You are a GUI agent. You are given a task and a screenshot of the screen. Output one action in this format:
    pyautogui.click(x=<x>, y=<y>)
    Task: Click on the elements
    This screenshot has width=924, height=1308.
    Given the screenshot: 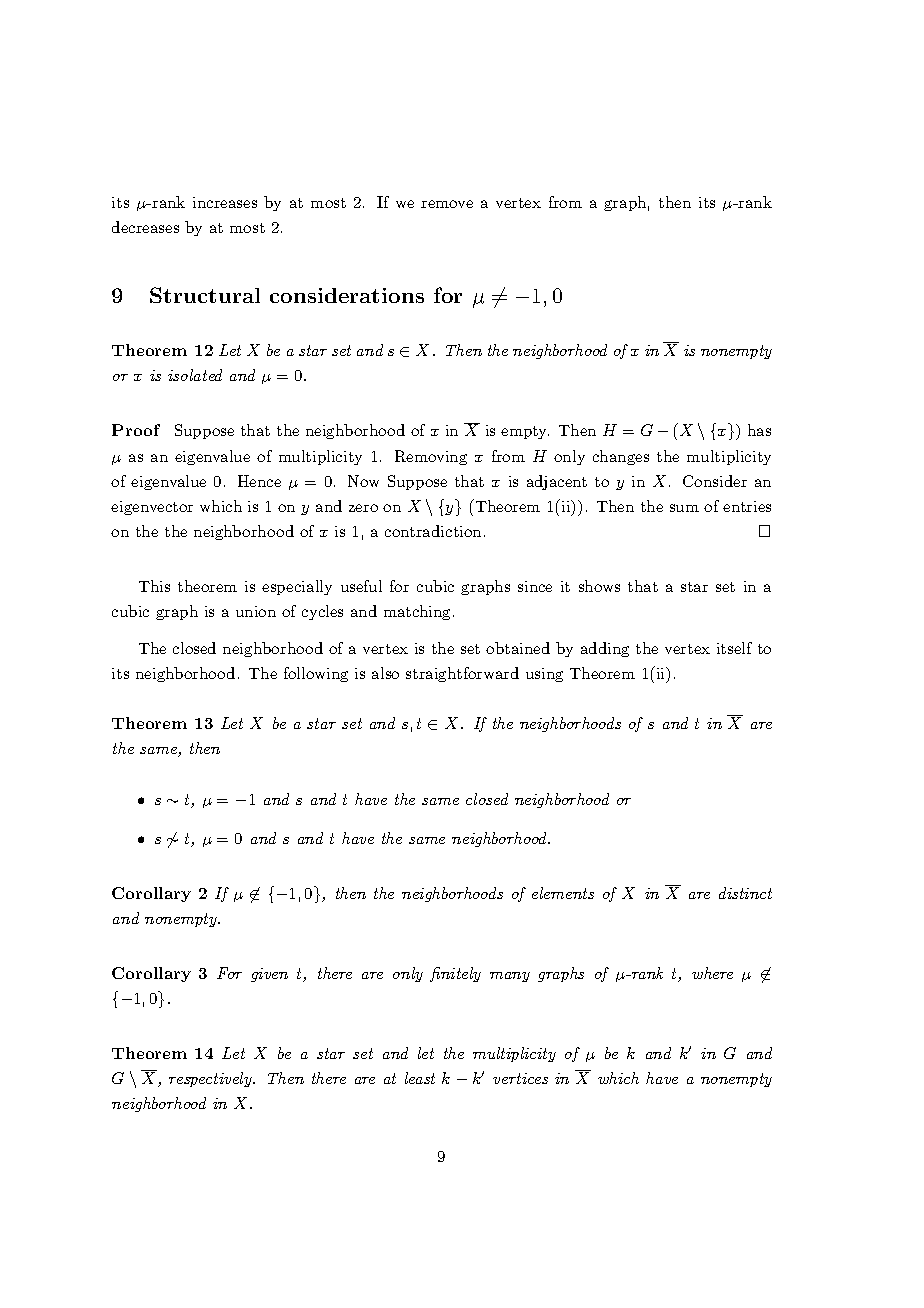 What is the action you would take?
    pyautogui.click(x=563, y=893)
